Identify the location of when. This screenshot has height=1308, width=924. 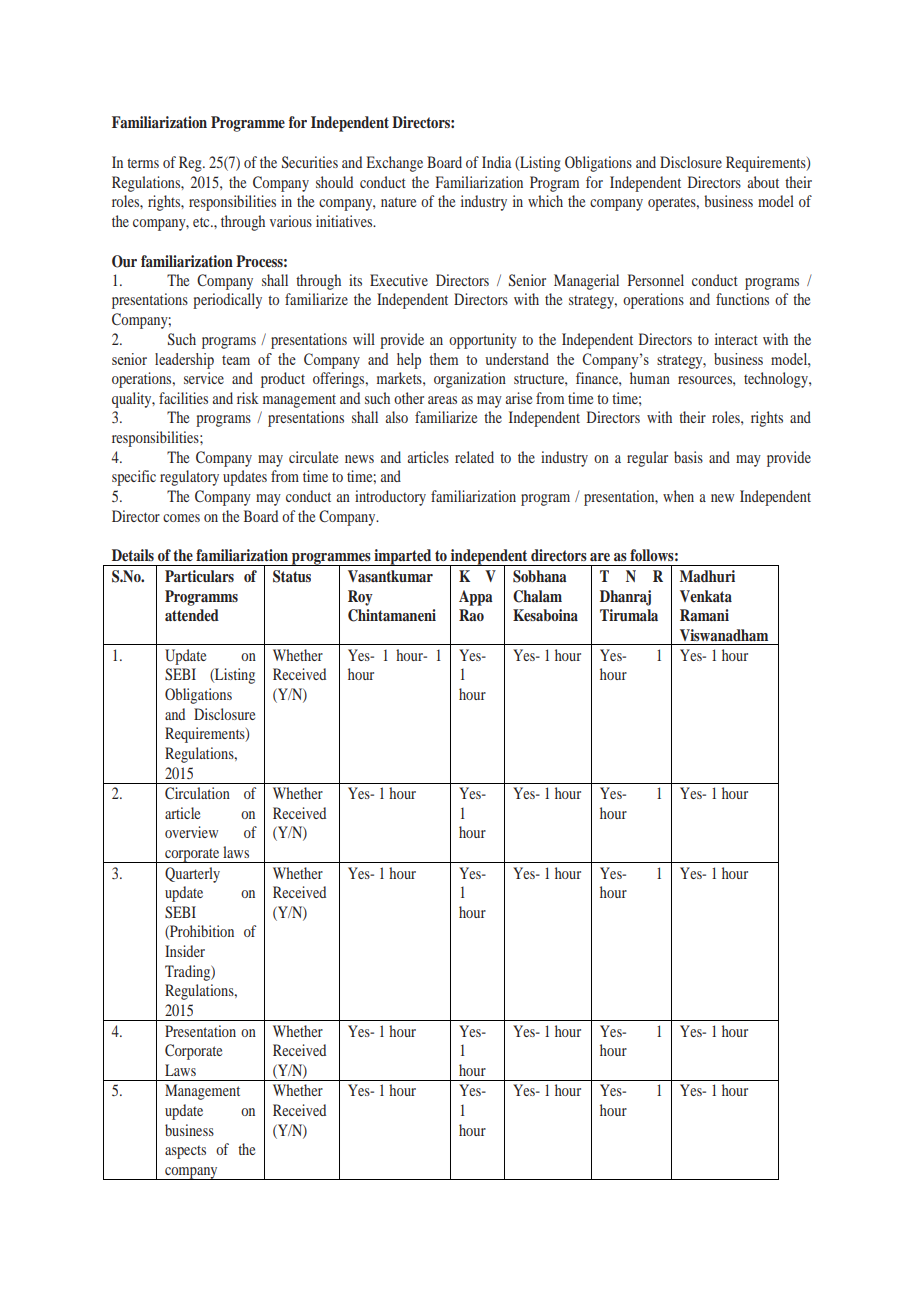
(678, 496).
